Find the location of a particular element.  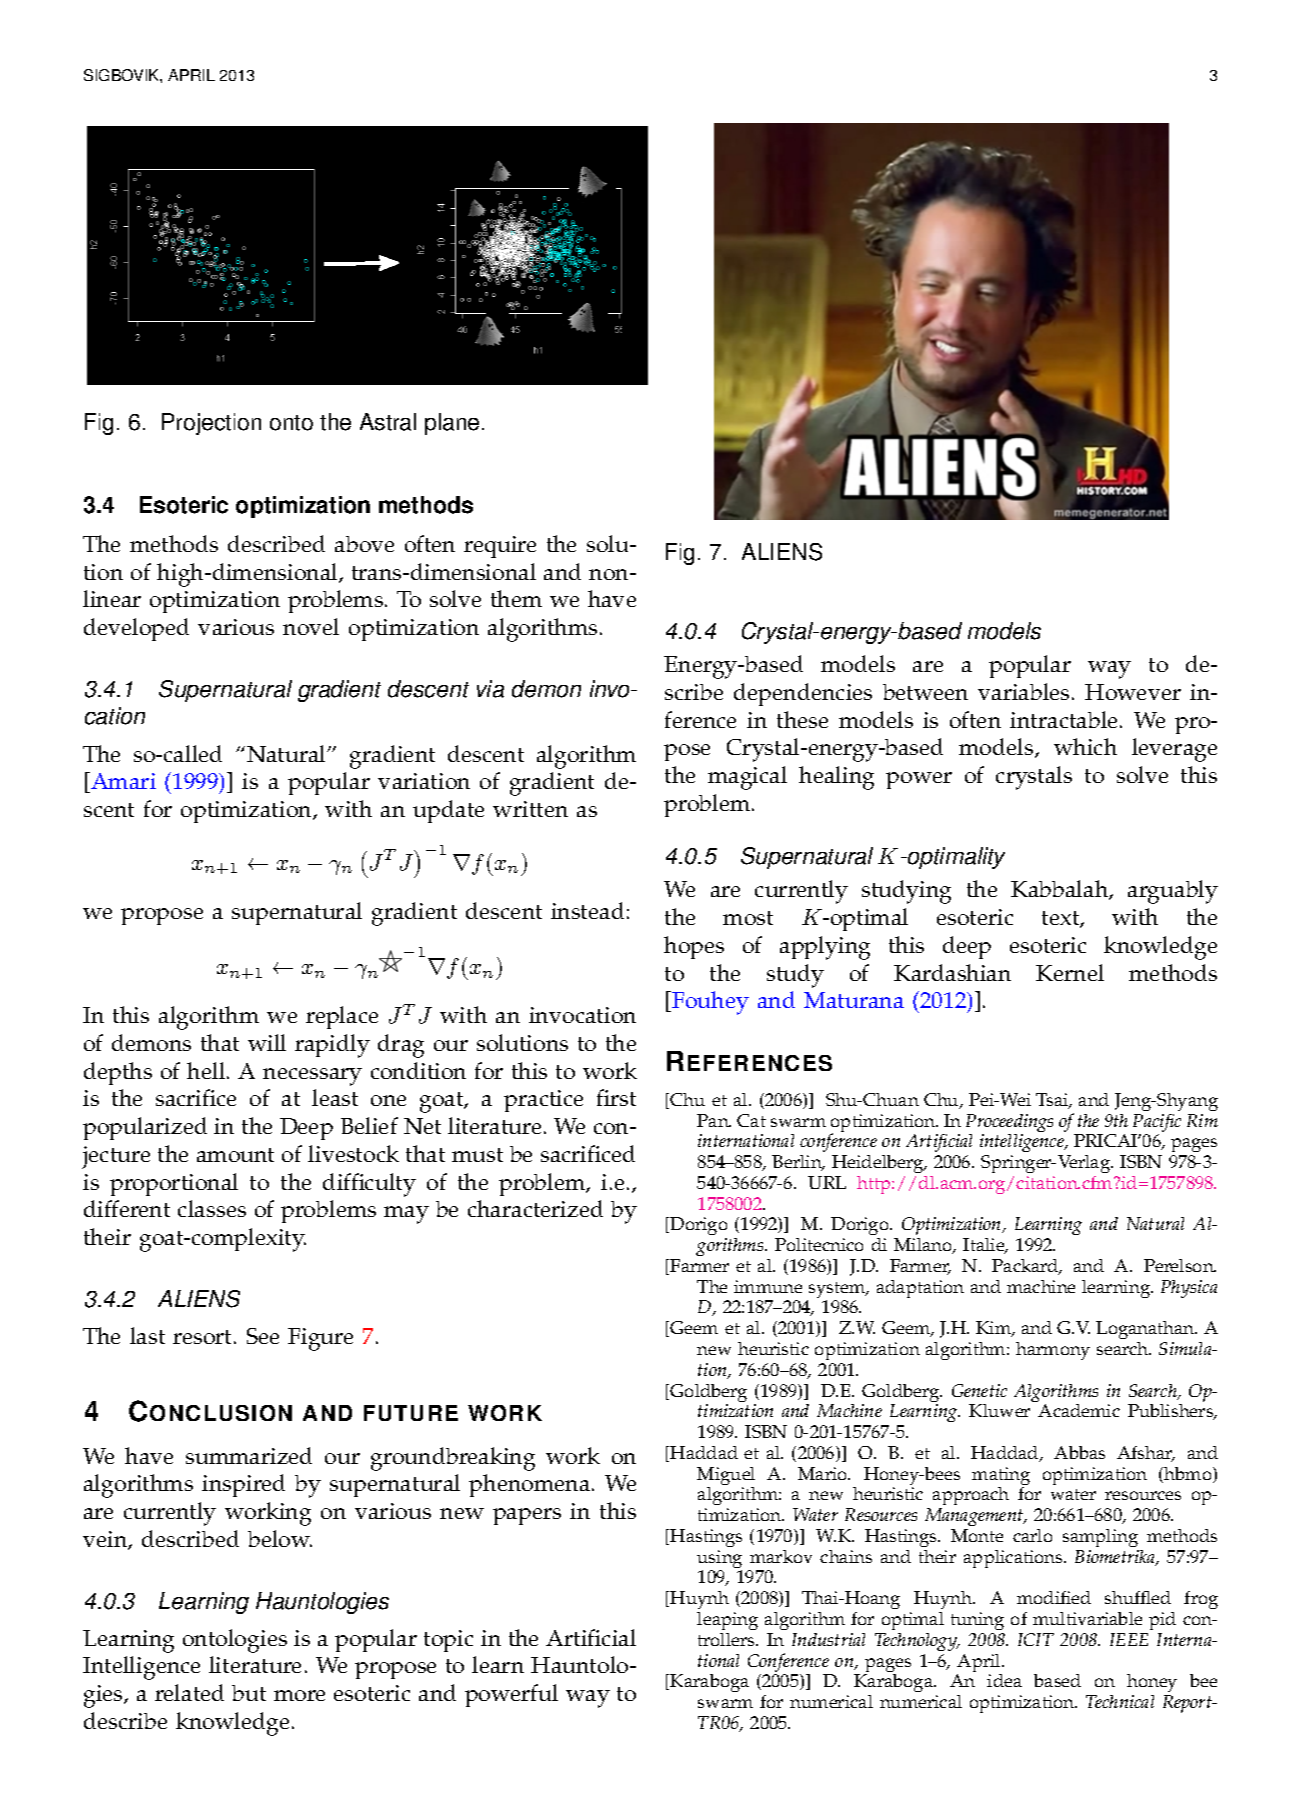

arguably is located at coordinates (1173, 892).
